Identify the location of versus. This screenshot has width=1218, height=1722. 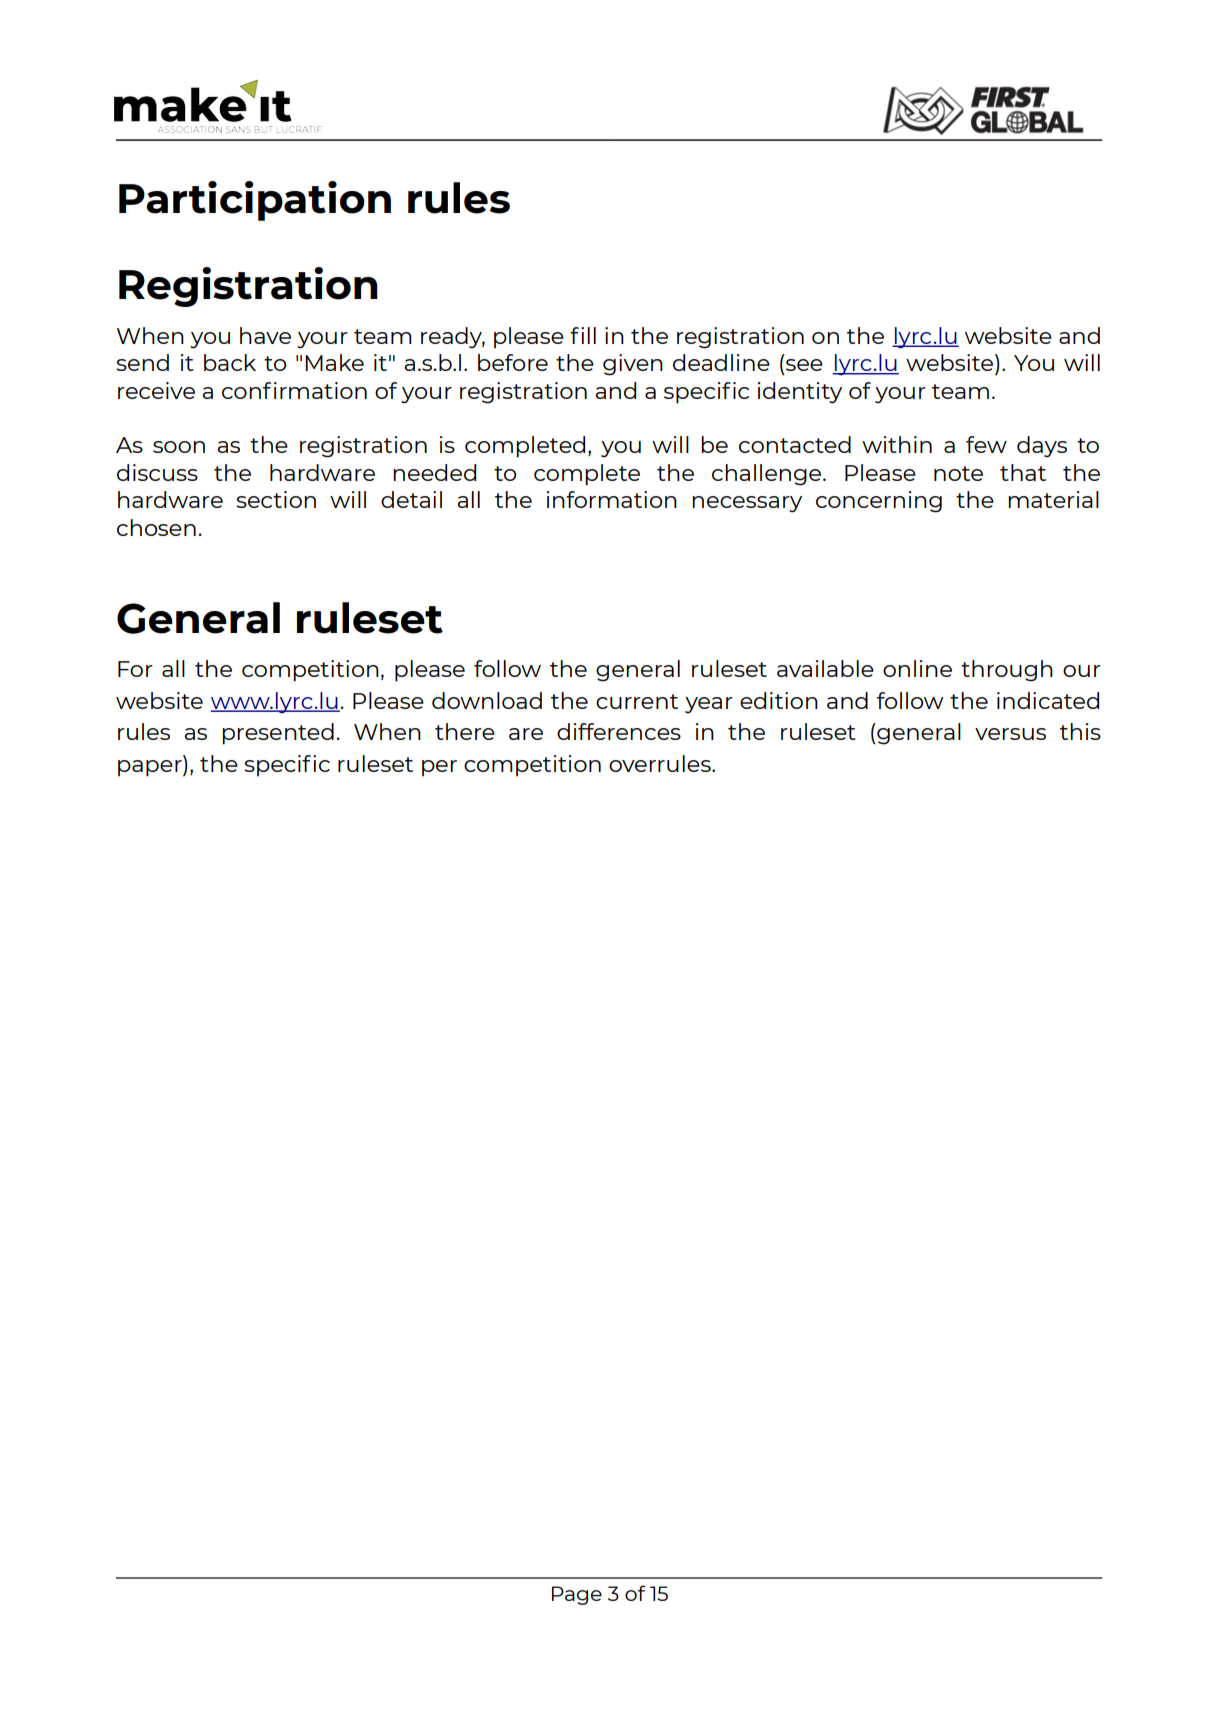
(1010, 734).
